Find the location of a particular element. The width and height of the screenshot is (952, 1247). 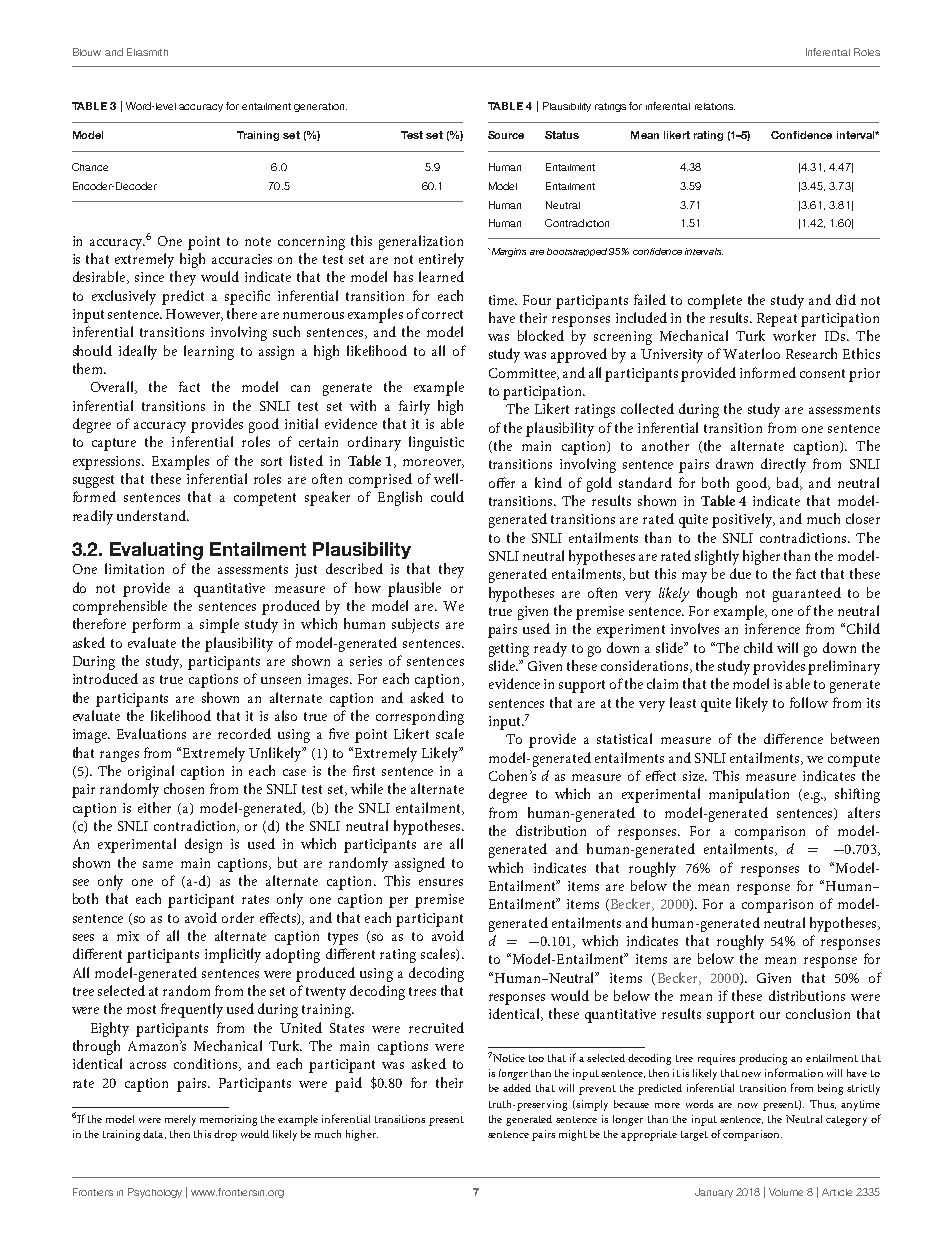

bad is located at coordinates (789, 483).
